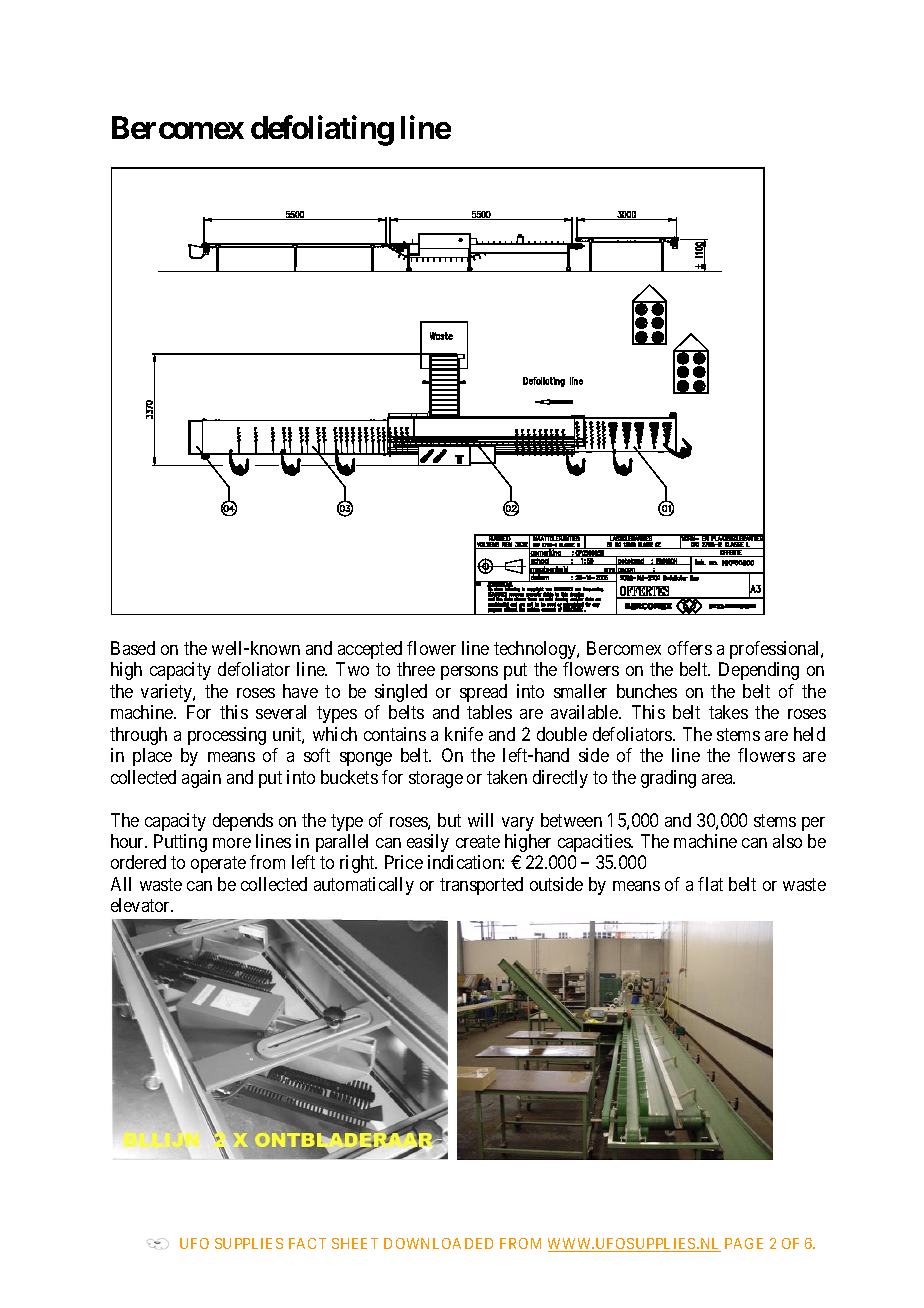 This page has height=1308, width=924. I want to click on depends, so click(243, 822).
